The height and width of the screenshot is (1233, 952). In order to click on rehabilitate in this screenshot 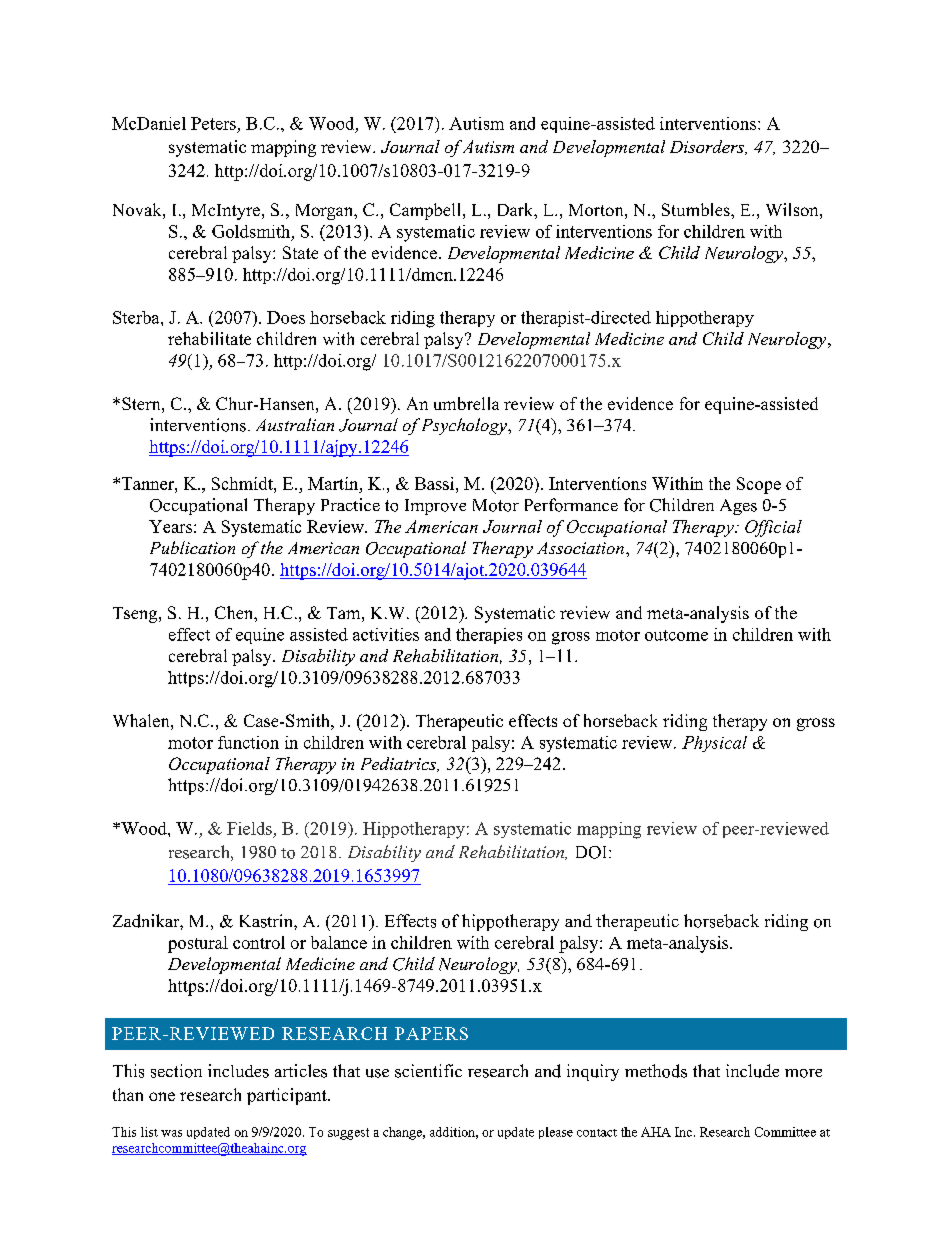, I will do `click(209, 338)`.
